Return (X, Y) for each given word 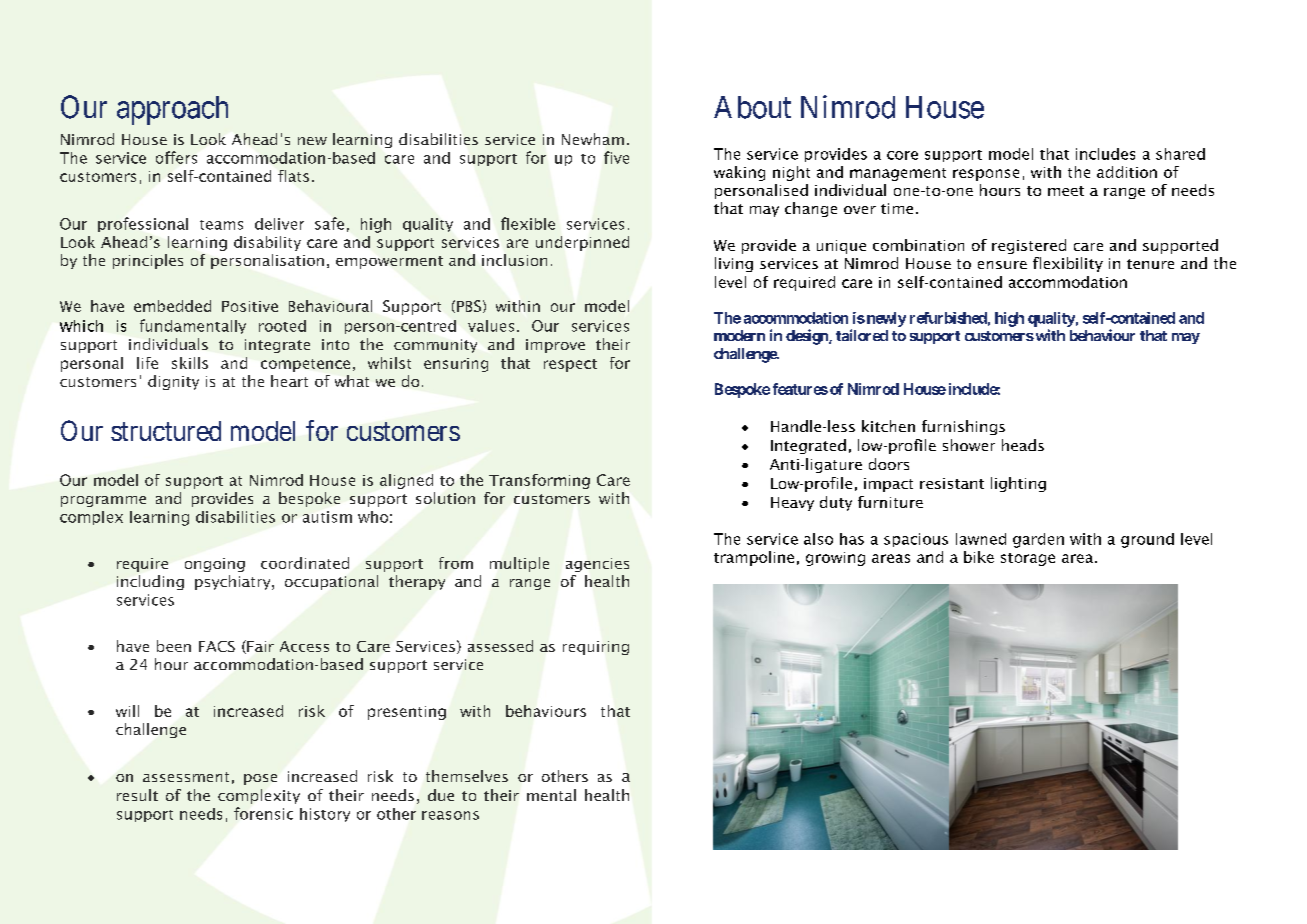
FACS (217, 646)
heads (1023, 445)
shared (1180, 154)
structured (166, 431)
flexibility (1068, 264)
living (734, 264)
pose (260, 779)
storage (1028, 559)
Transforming (539, 481)
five (616, 157)
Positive (250, 306)
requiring (596, 648)
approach (172, 110)
